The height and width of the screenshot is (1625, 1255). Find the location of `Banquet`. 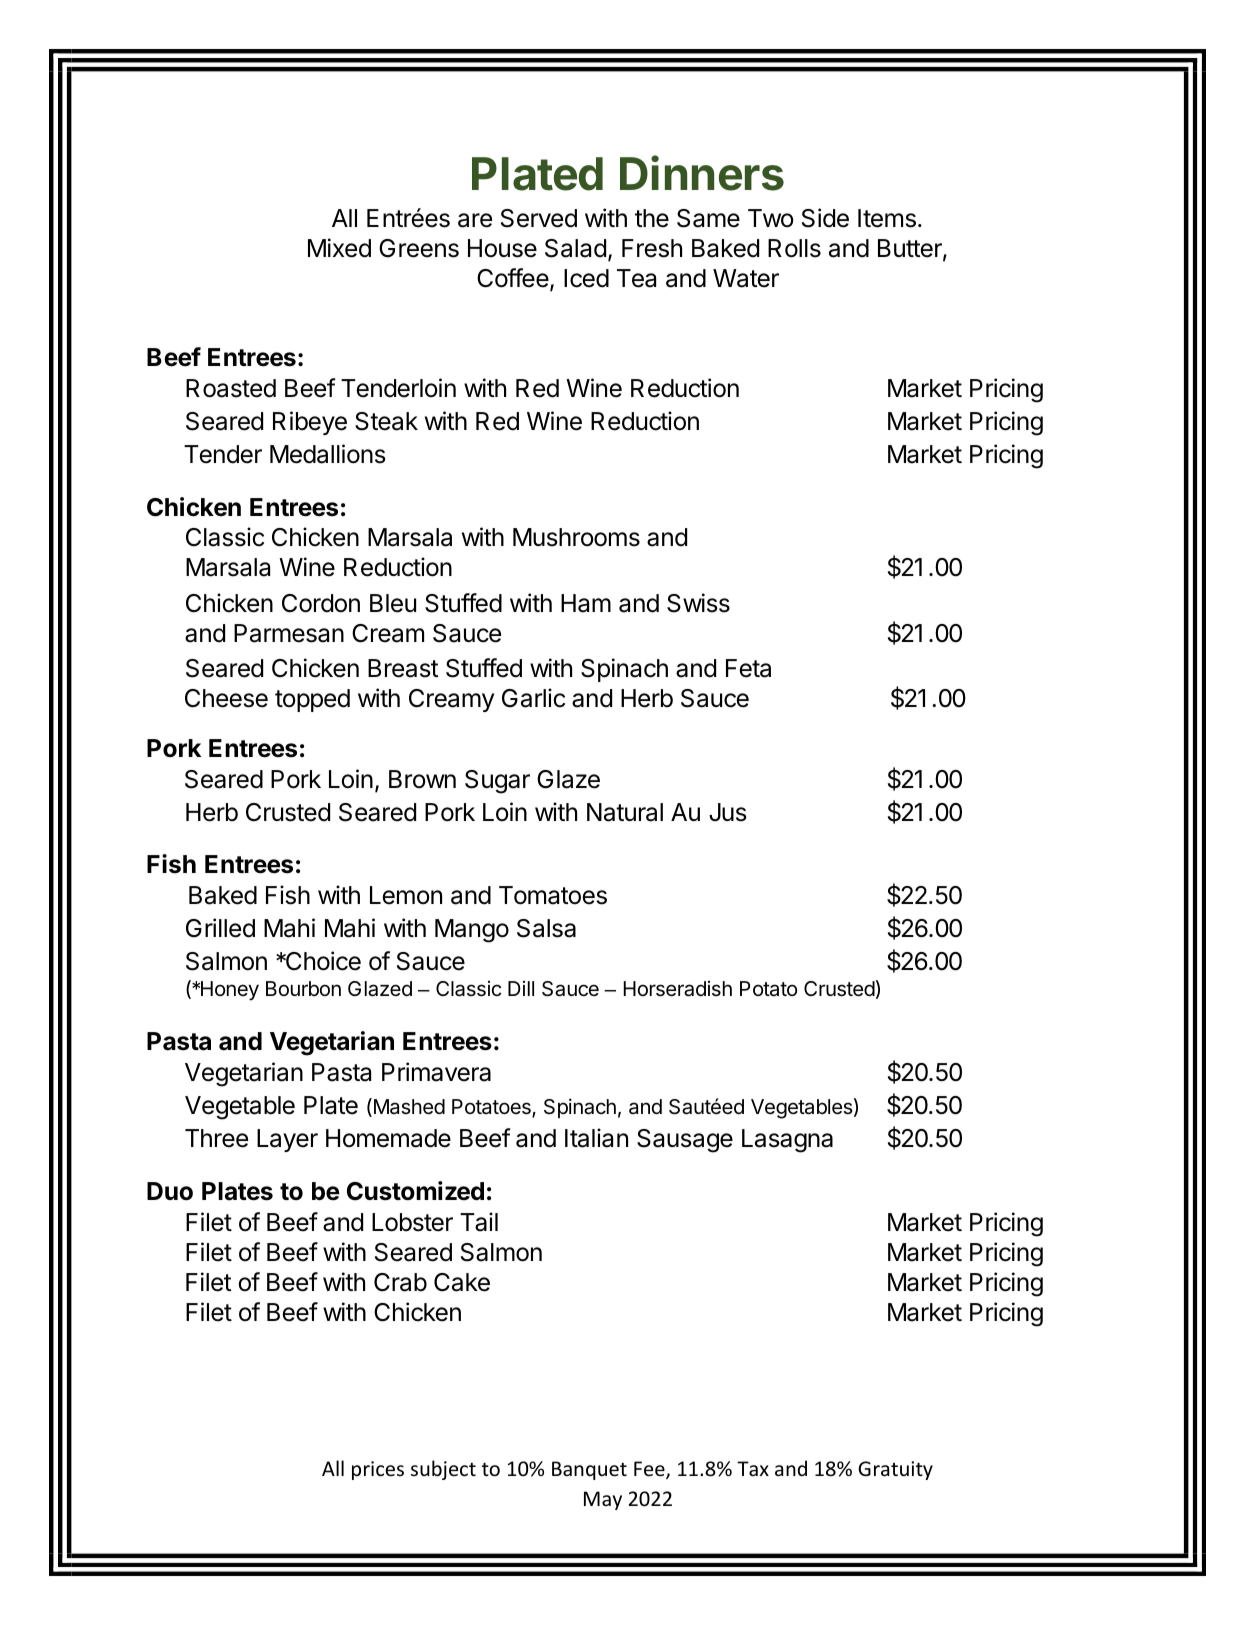

Banquet is located at coordinates (589, 1470).
